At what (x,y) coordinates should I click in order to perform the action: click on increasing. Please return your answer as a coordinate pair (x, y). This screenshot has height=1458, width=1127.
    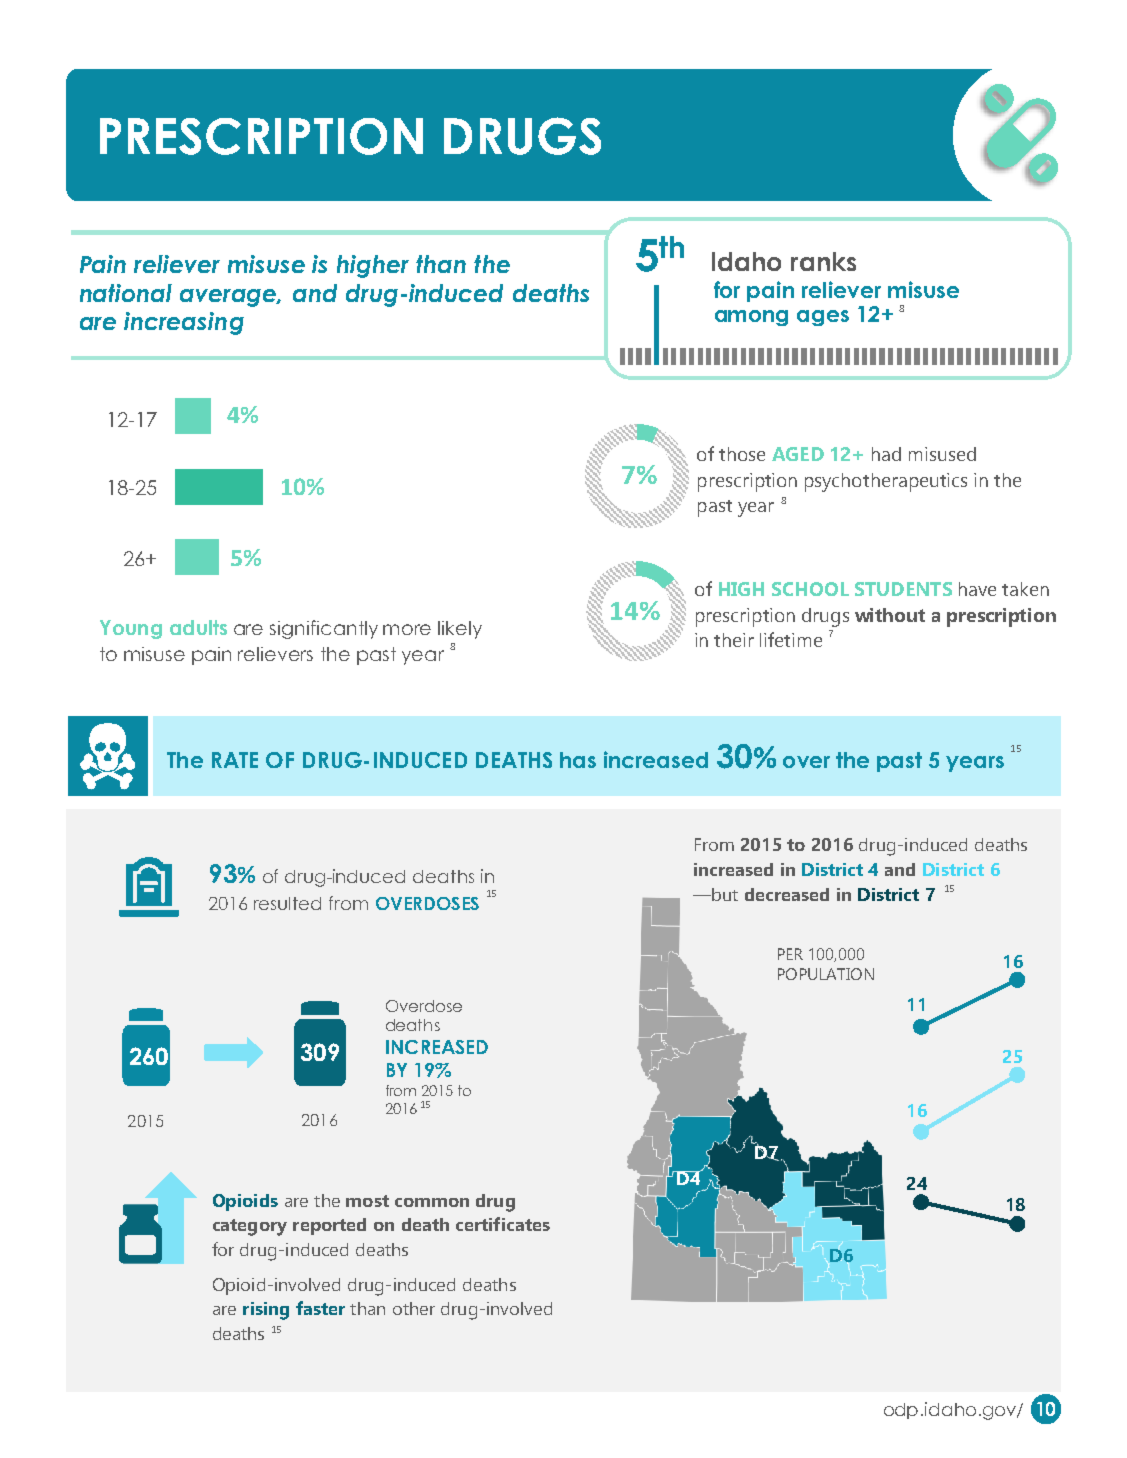
    Looking at the image, I should click on (184, 323).
